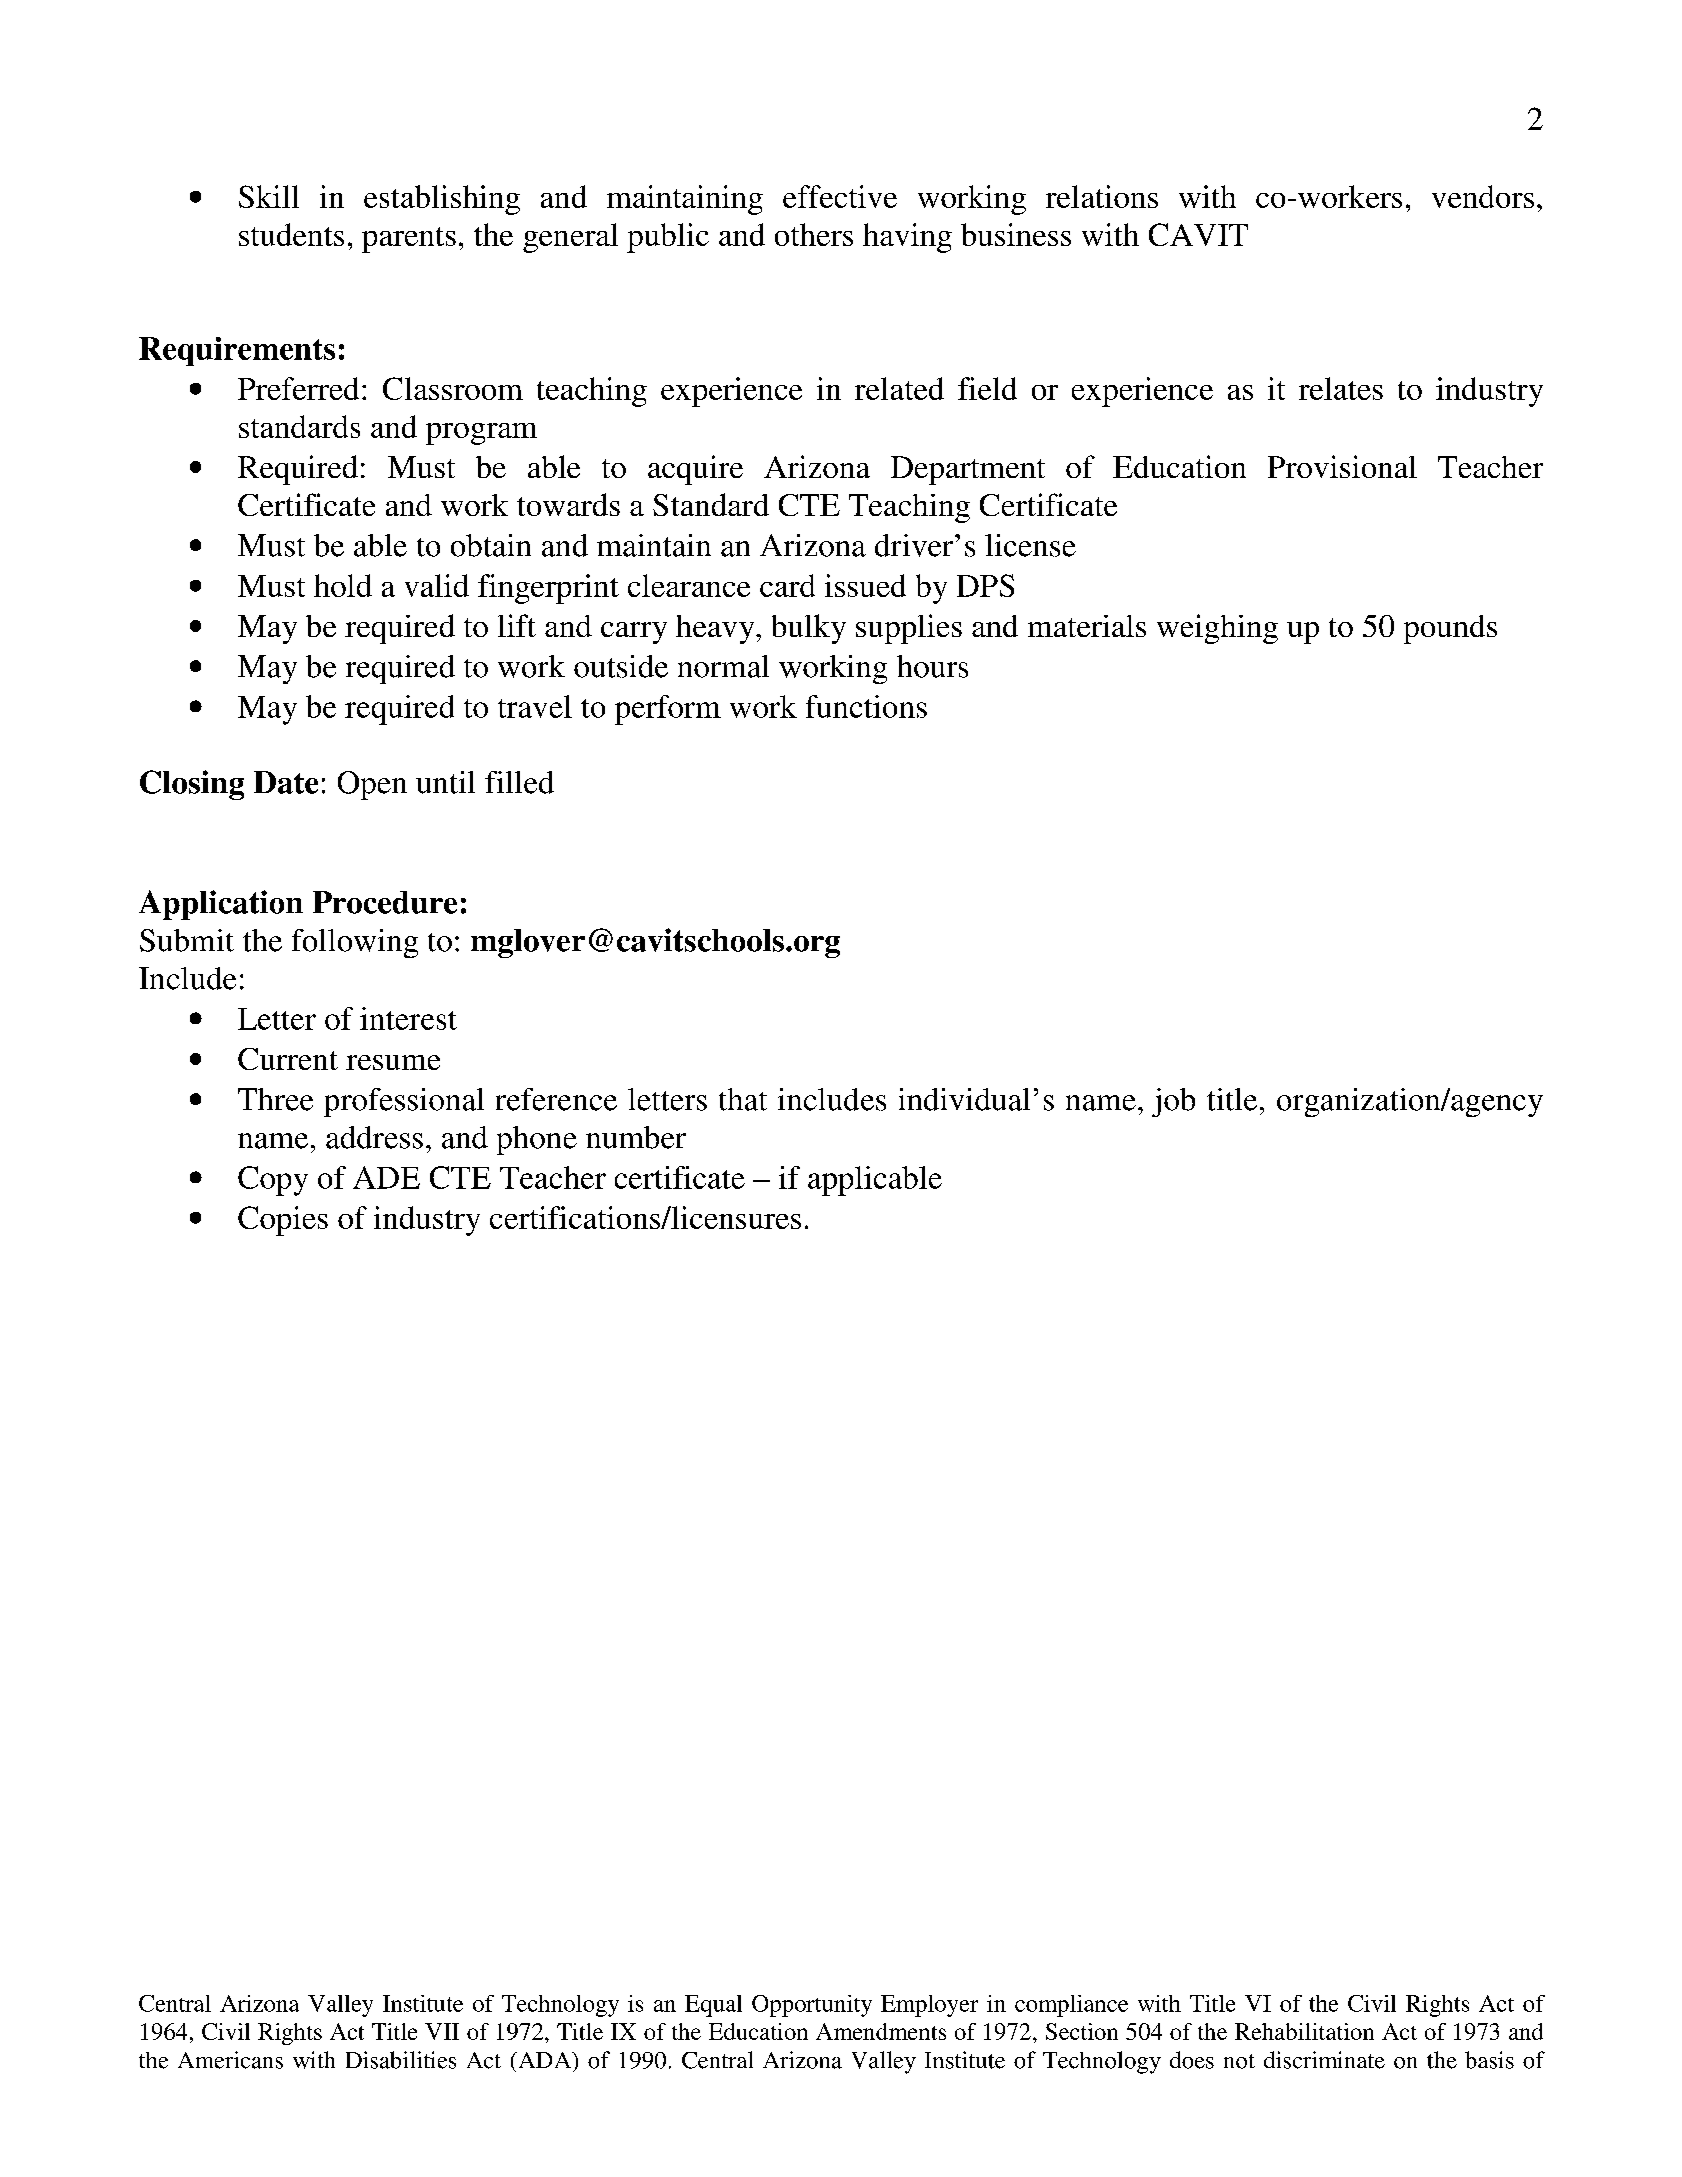 Image resolution: width=1682 pixels, height=2177 pixels. I want to click on functions, so click(866, 706).
